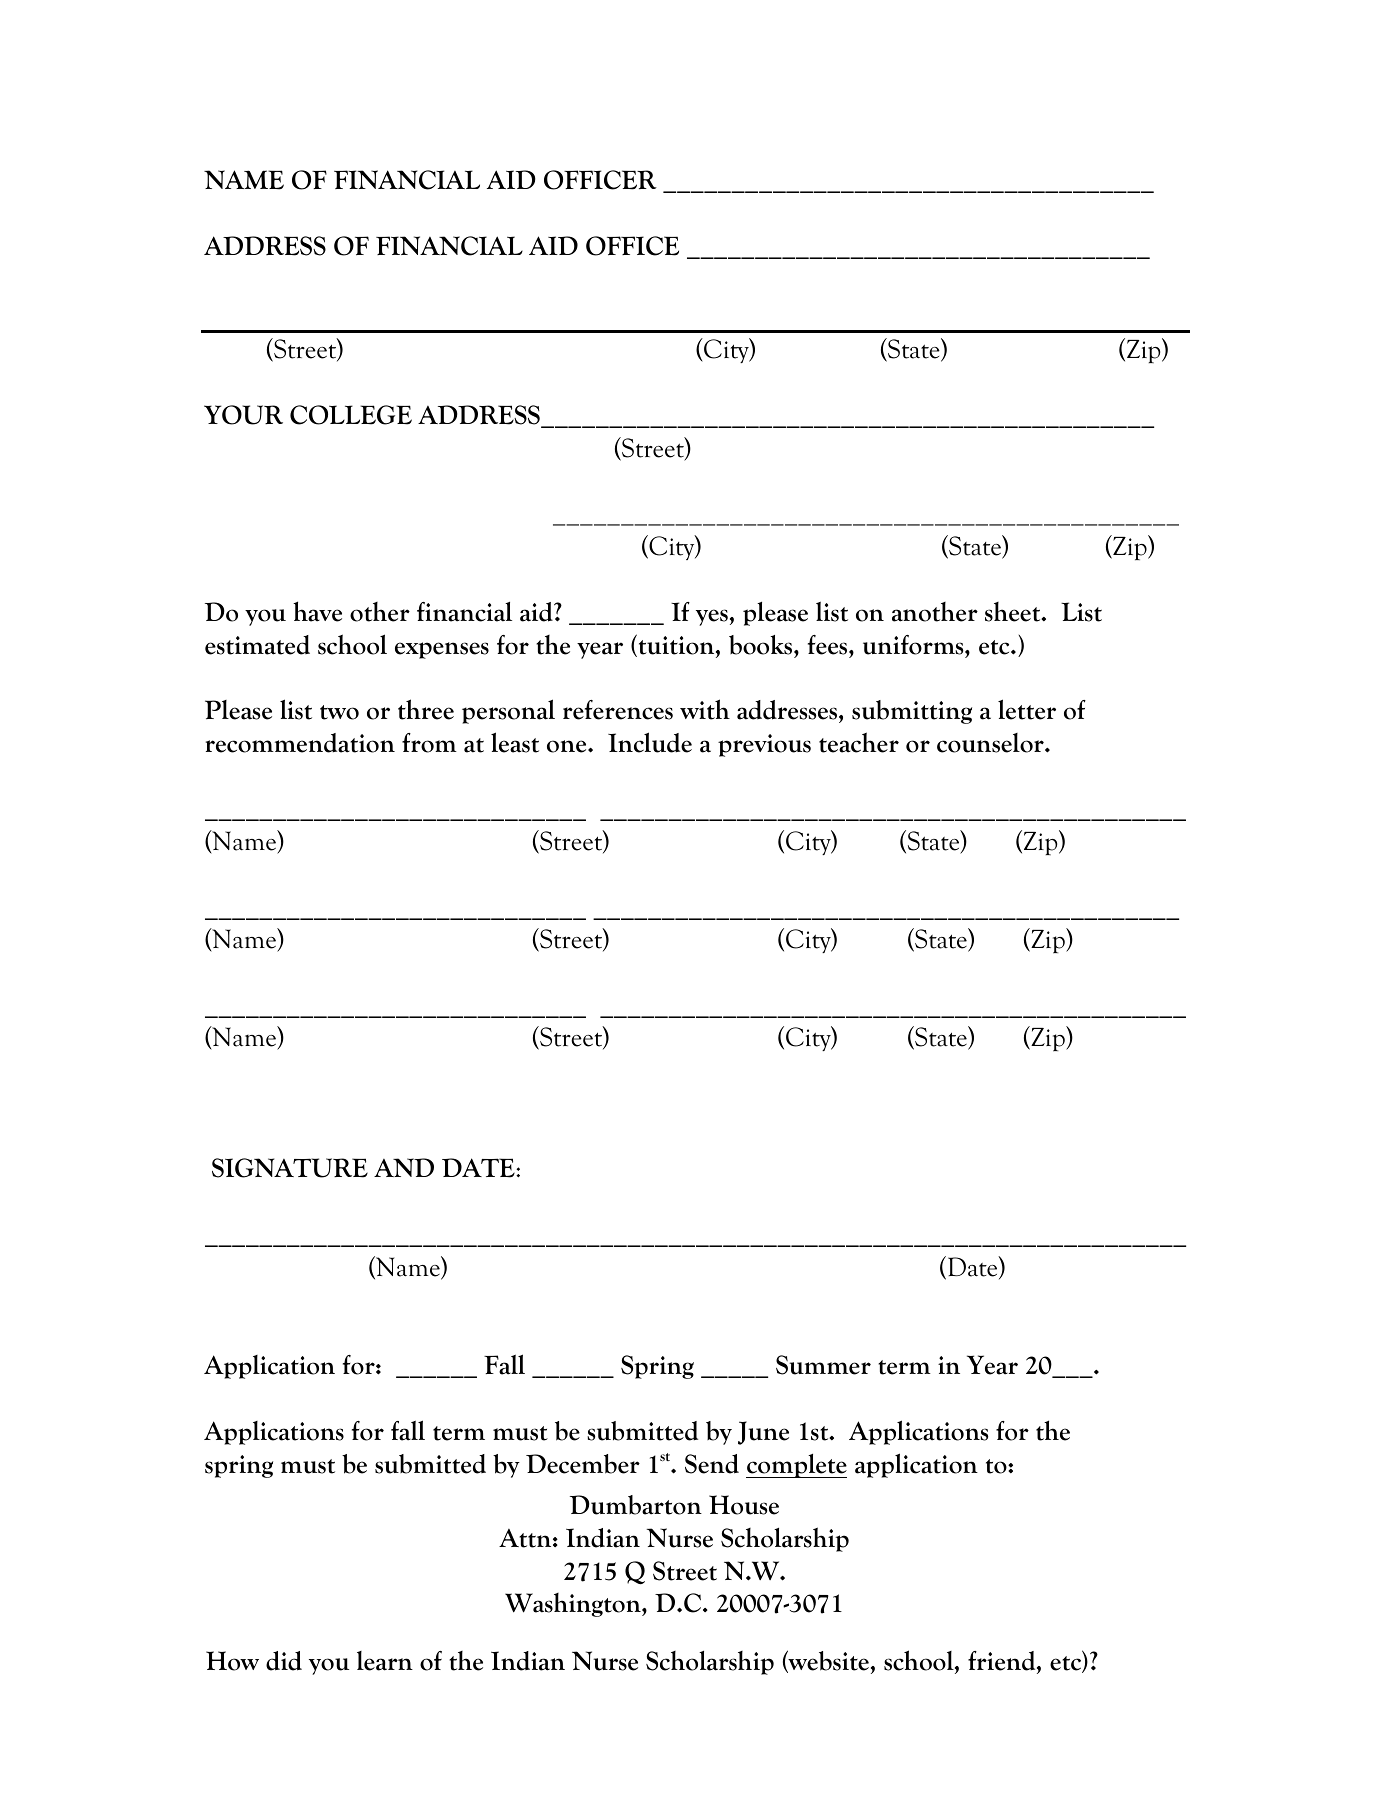 This page has width=1391, height=1801. What do you see at coordinates (351, 415) in the page?
I see `COLLEGE` at bounding box center [351, 415].
